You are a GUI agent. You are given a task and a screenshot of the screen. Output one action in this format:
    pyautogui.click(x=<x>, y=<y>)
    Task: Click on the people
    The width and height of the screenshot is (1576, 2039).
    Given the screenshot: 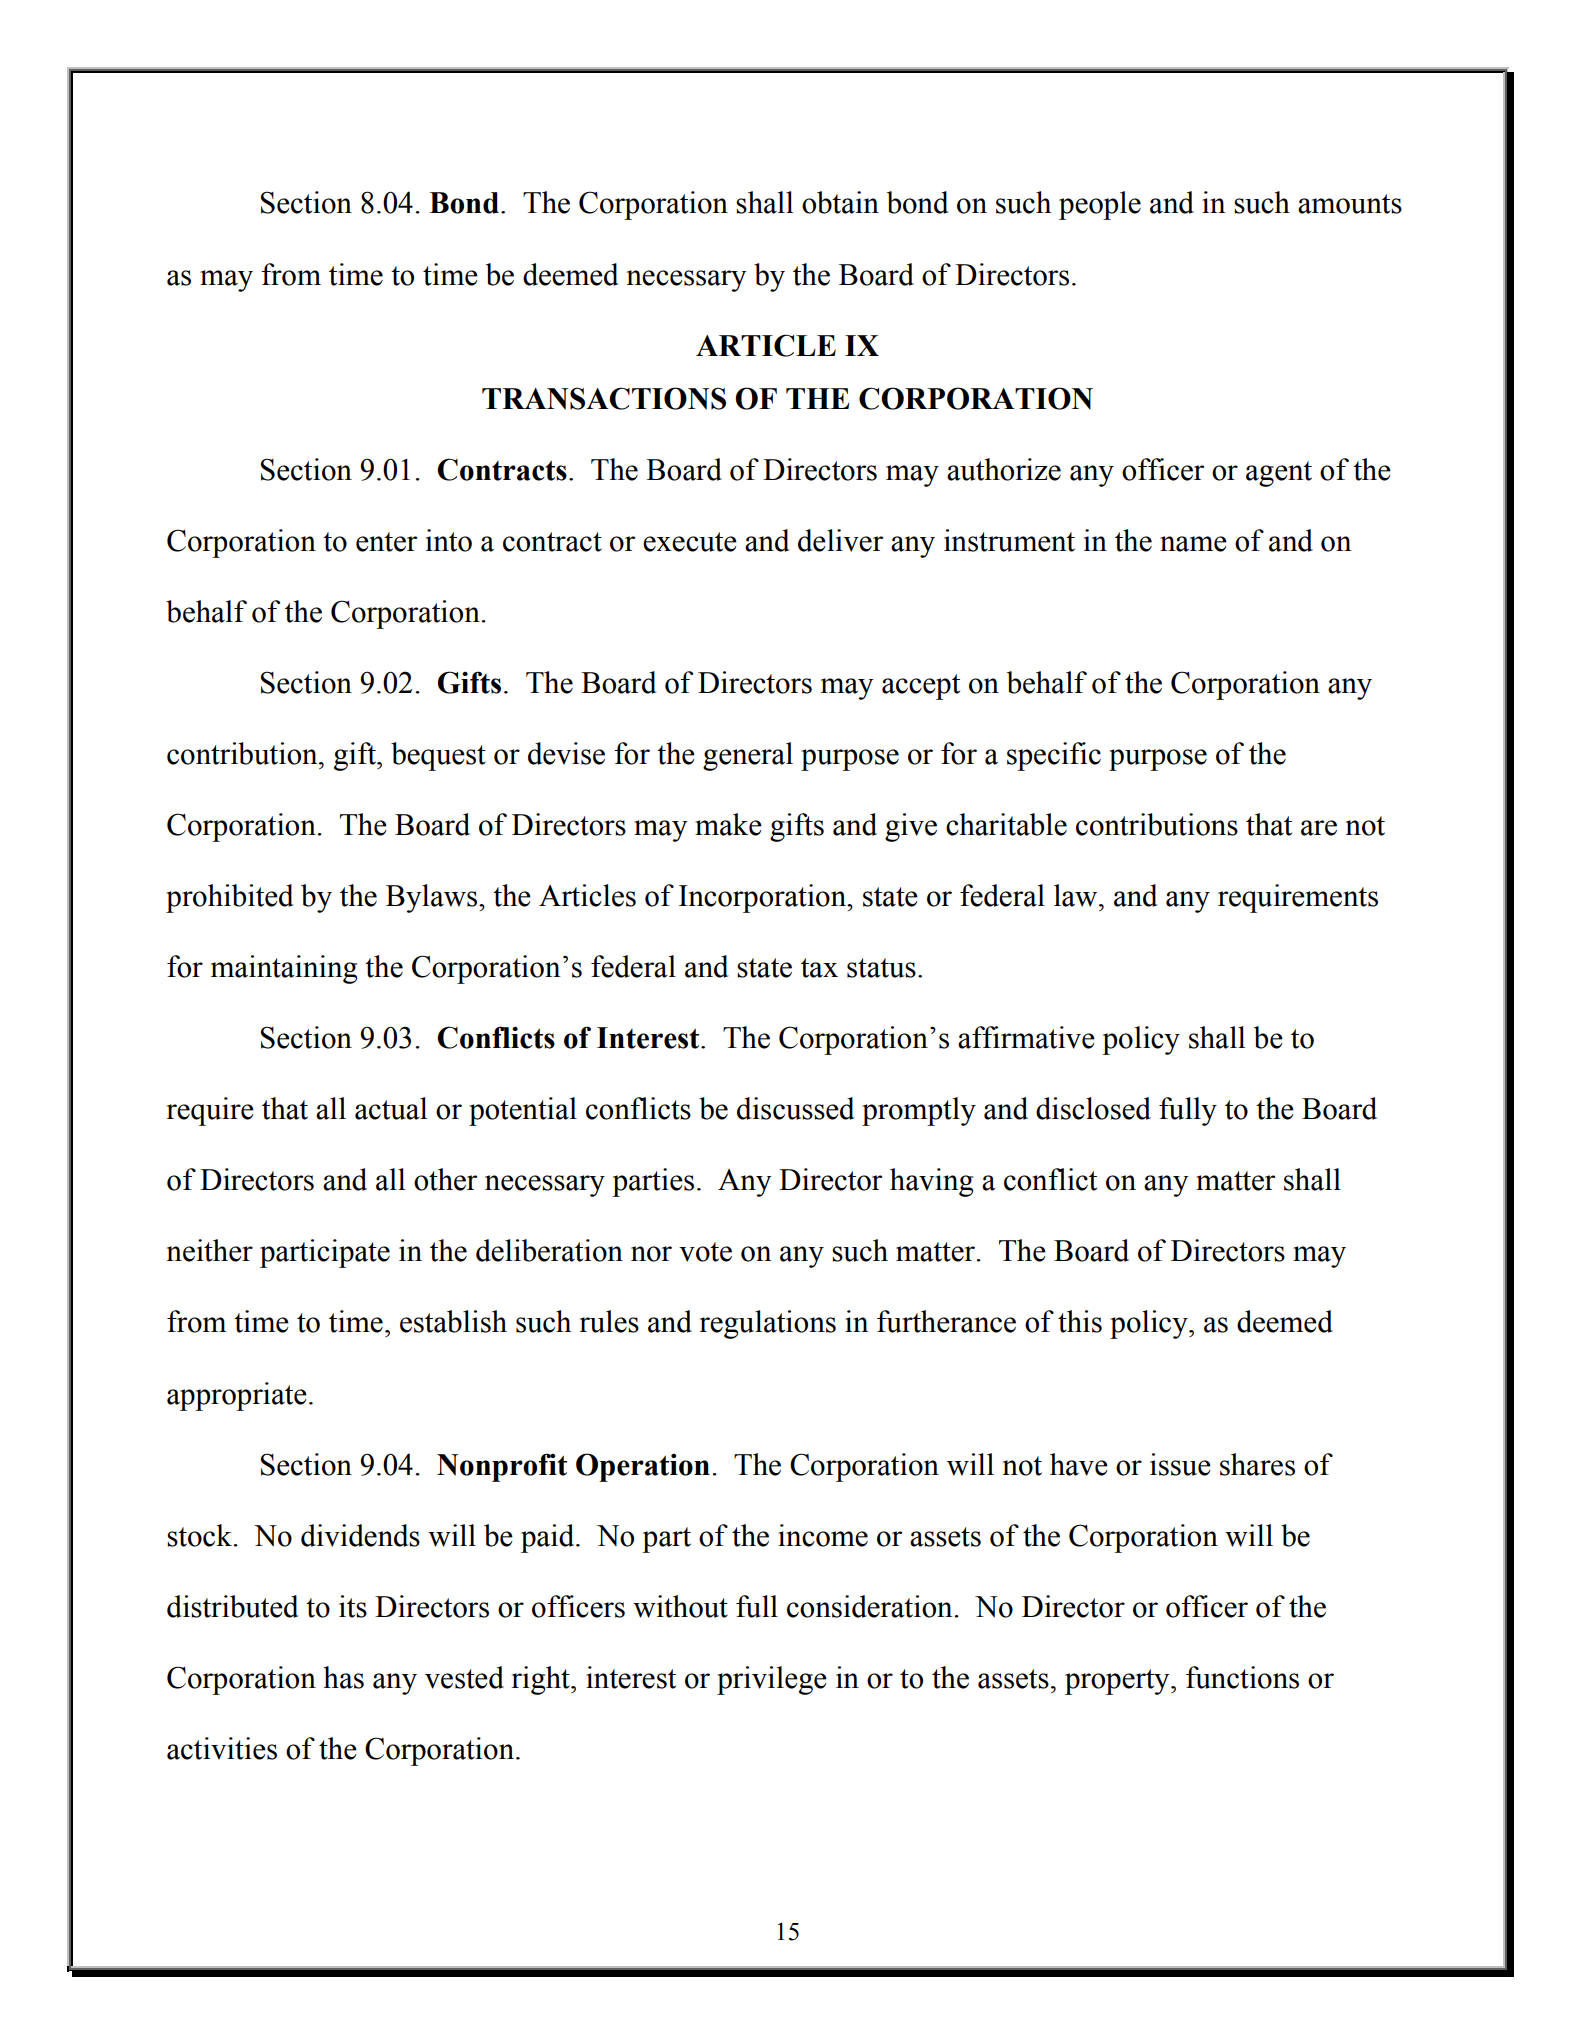 What is the action you would take?
    pyautogui.click(x=1100, y=205)
